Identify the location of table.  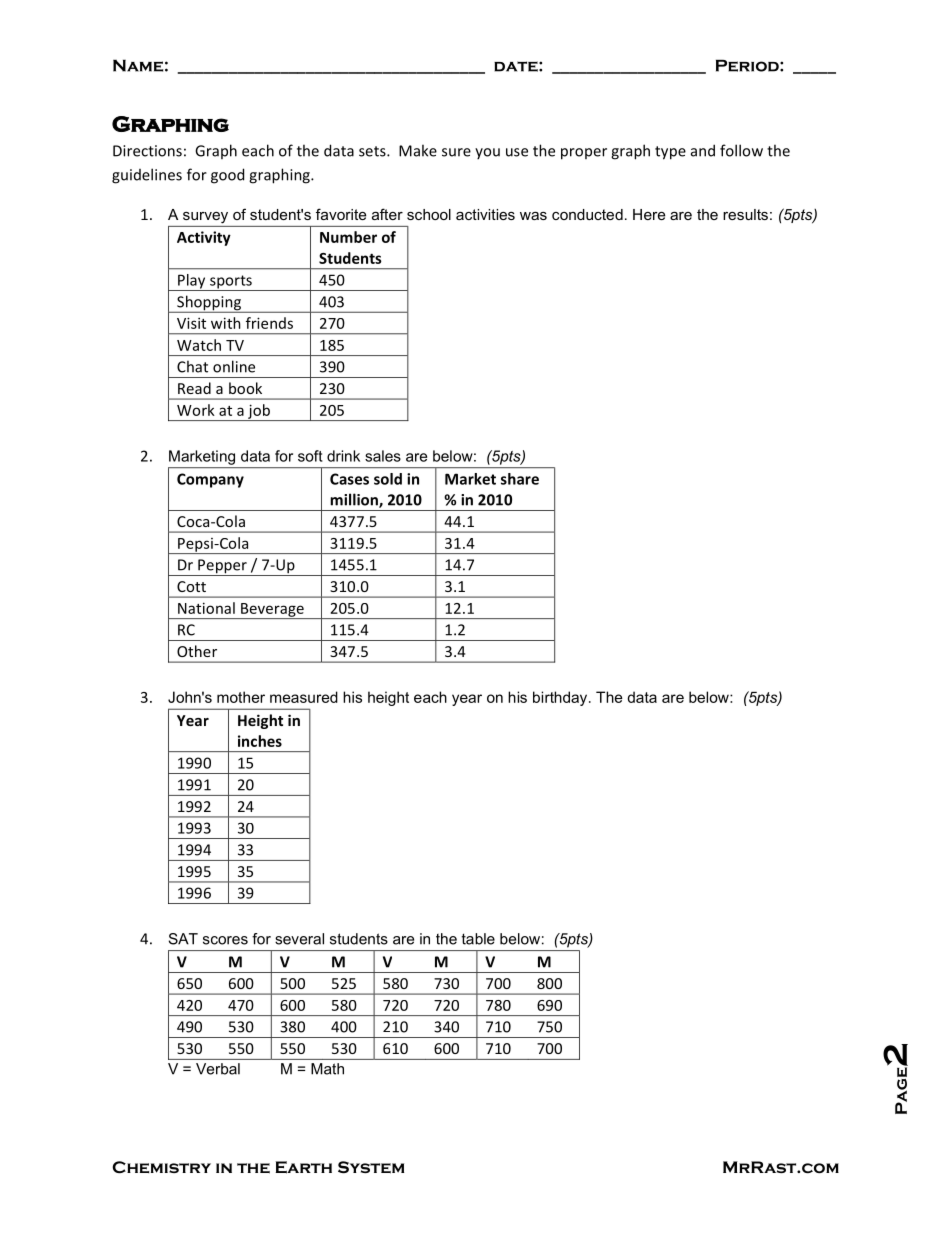
(478, 939).
